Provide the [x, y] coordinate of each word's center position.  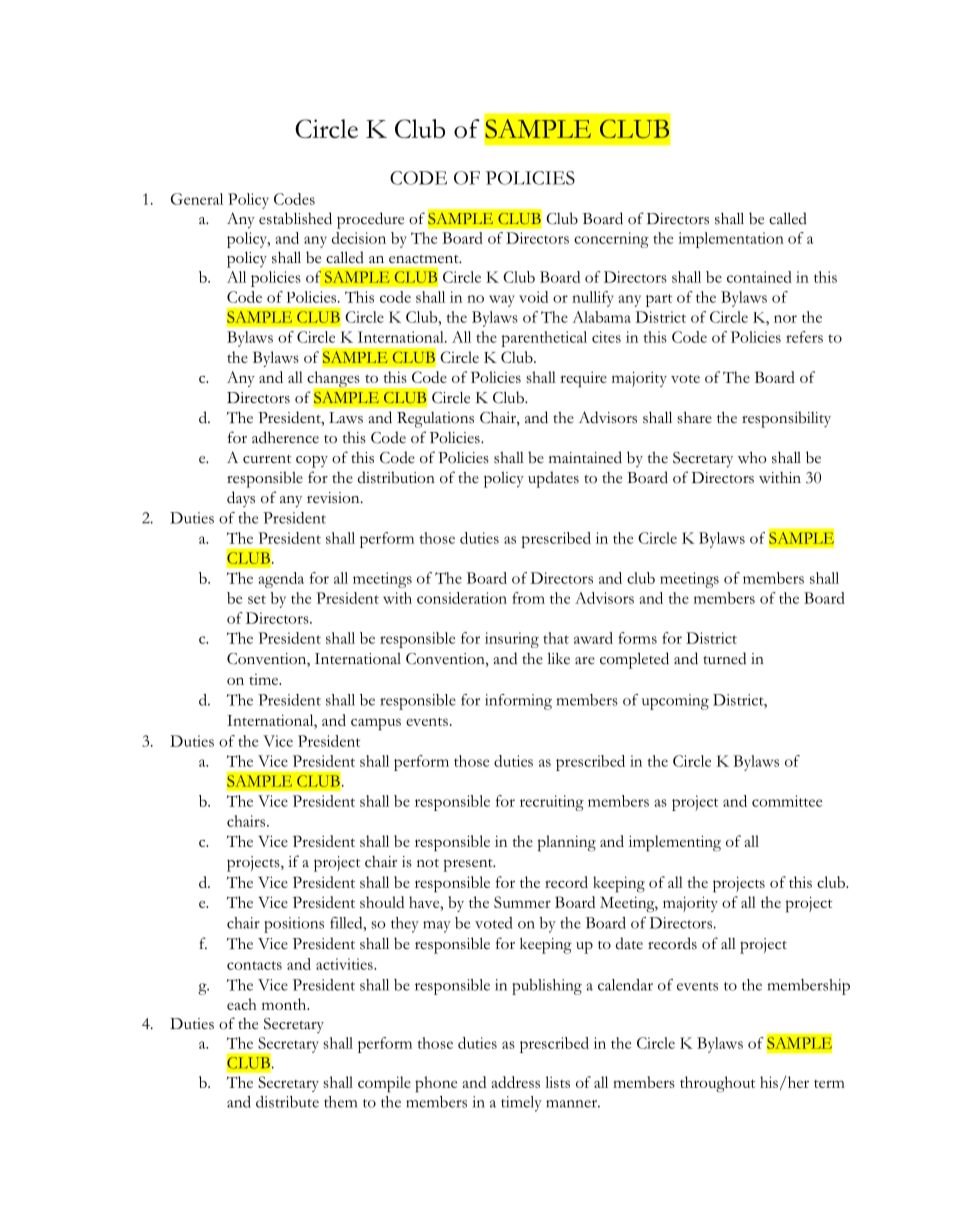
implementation [731, 240]
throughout [717, 1084]
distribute [287, 1102]
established [295, 218]
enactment [425, 259]
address [515, 1082]
